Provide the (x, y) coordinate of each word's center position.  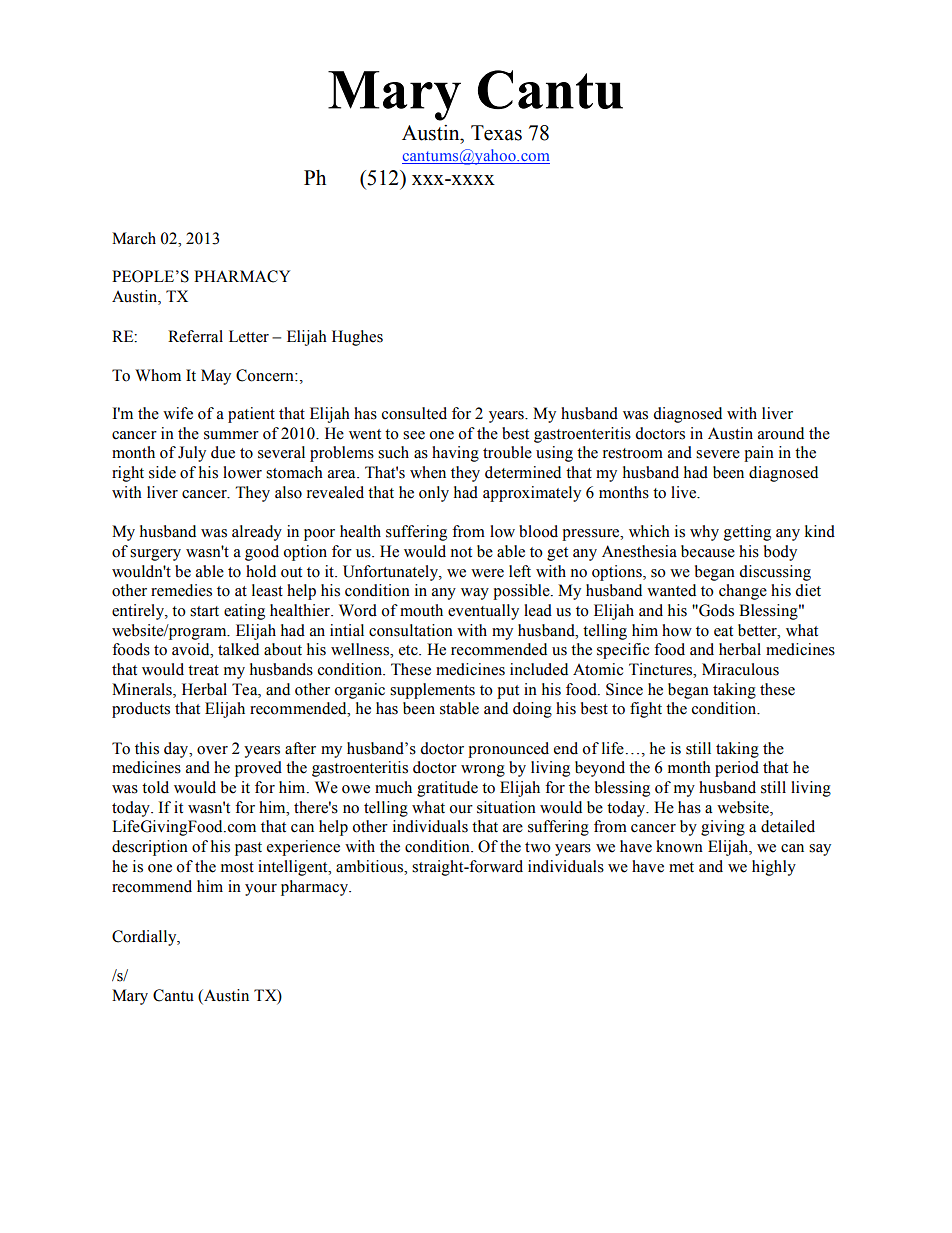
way (475, 594)
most (237, 867)
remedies (181, 590)
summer (231, 435)
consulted (414, 413)
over (212, 750)
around (781, 433)
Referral (195, 336)
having (455, 454)
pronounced (508, 750)
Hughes (357, 338)
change (743, 592)
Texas (496, 133)
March (134, 238)
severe (718, 454)
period (737, 769)
